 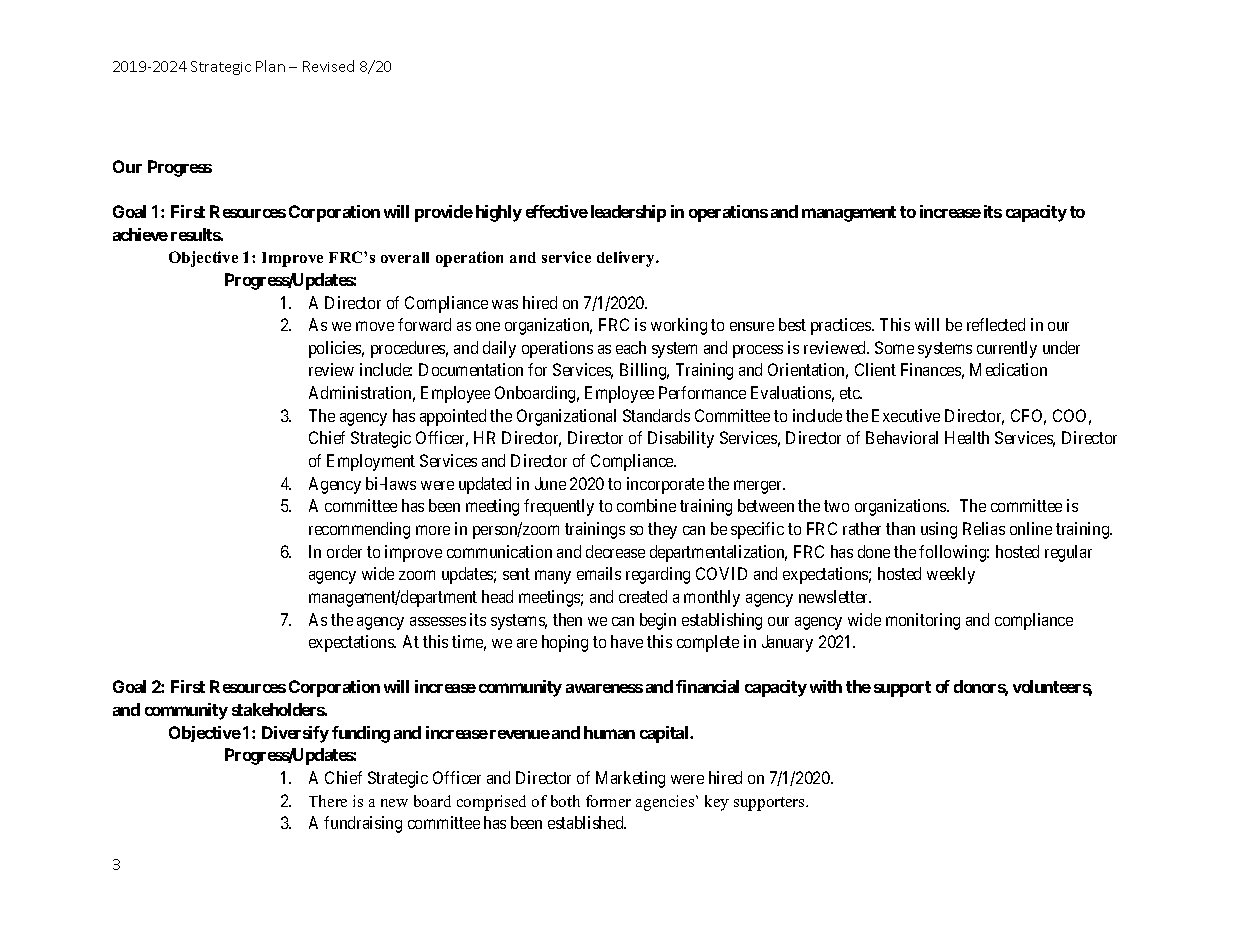 I want to click on leadership, so click(x=628, y=213).
